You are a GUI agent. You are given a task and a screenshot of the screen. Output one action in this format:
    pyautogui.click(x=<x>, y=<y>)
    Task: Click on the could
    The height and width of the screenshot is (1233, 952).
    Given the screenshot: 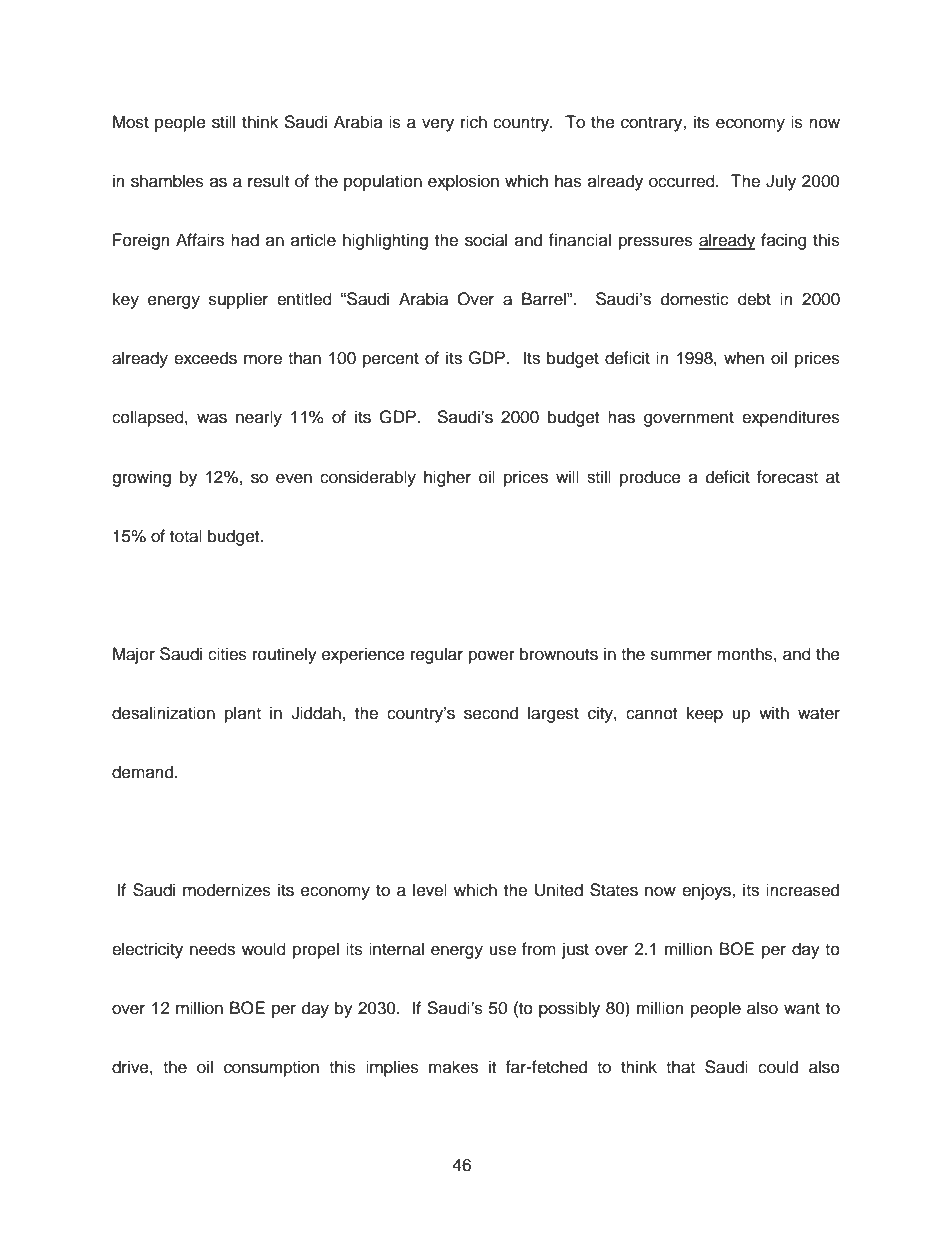 What is the action you would take?
    pyautogui.click(x=778, y=1067)
